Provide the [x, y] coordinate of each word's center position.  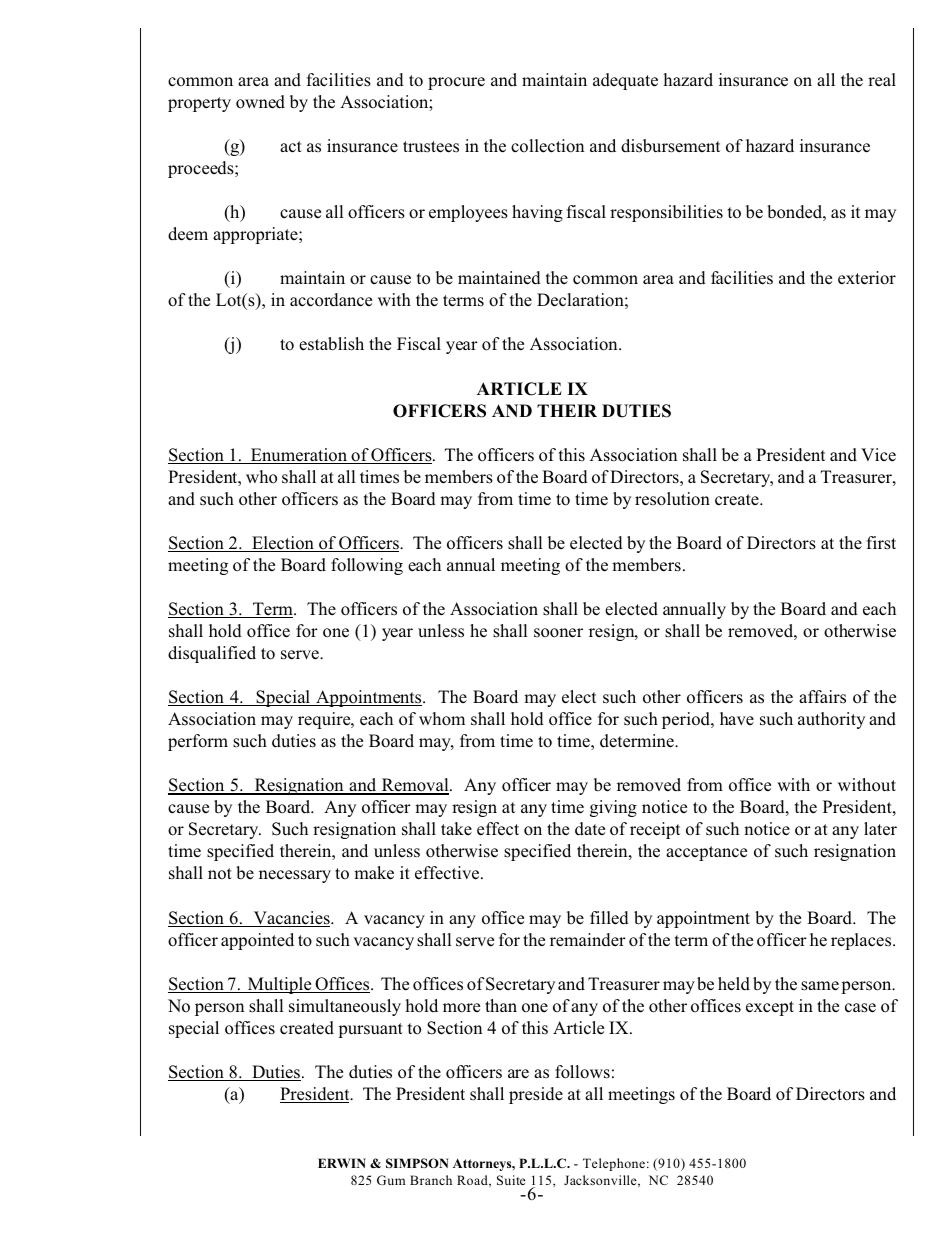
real [882, 79]
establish [331, 344]
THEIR [567, 410]
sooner [558, 633]
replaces [862, 941]
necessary [295, 876]
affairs [822, 697]
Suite [511, 1180]
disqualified [212, 654]
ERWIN [342, 1163]
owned [260, 102]
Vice [878, 455]
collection [547, 146]
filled [609, 918]
